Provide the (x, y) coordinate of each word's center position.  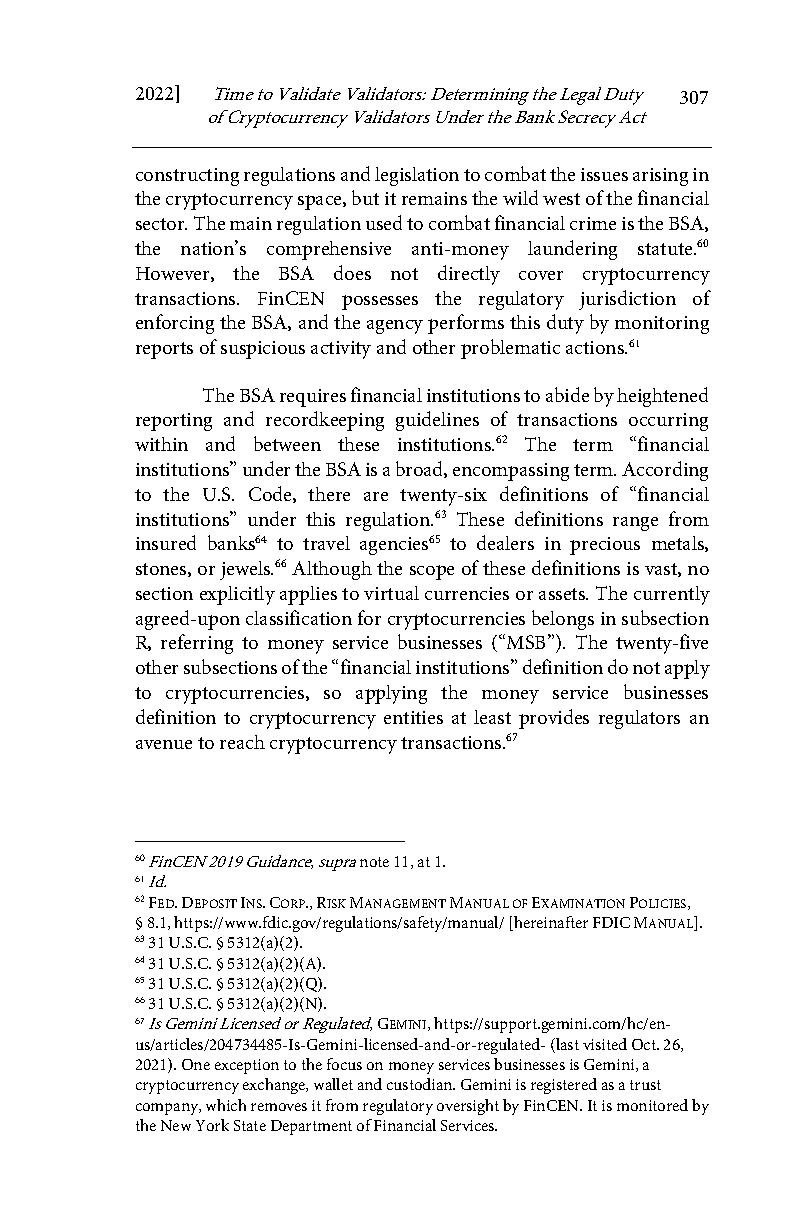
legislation (417, 176)
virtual (391, 593)
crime (593, 223)
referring (197, 644)
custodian (421, 1084)
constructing (187, 177)
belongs (563, 620)
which (226, 1105)
